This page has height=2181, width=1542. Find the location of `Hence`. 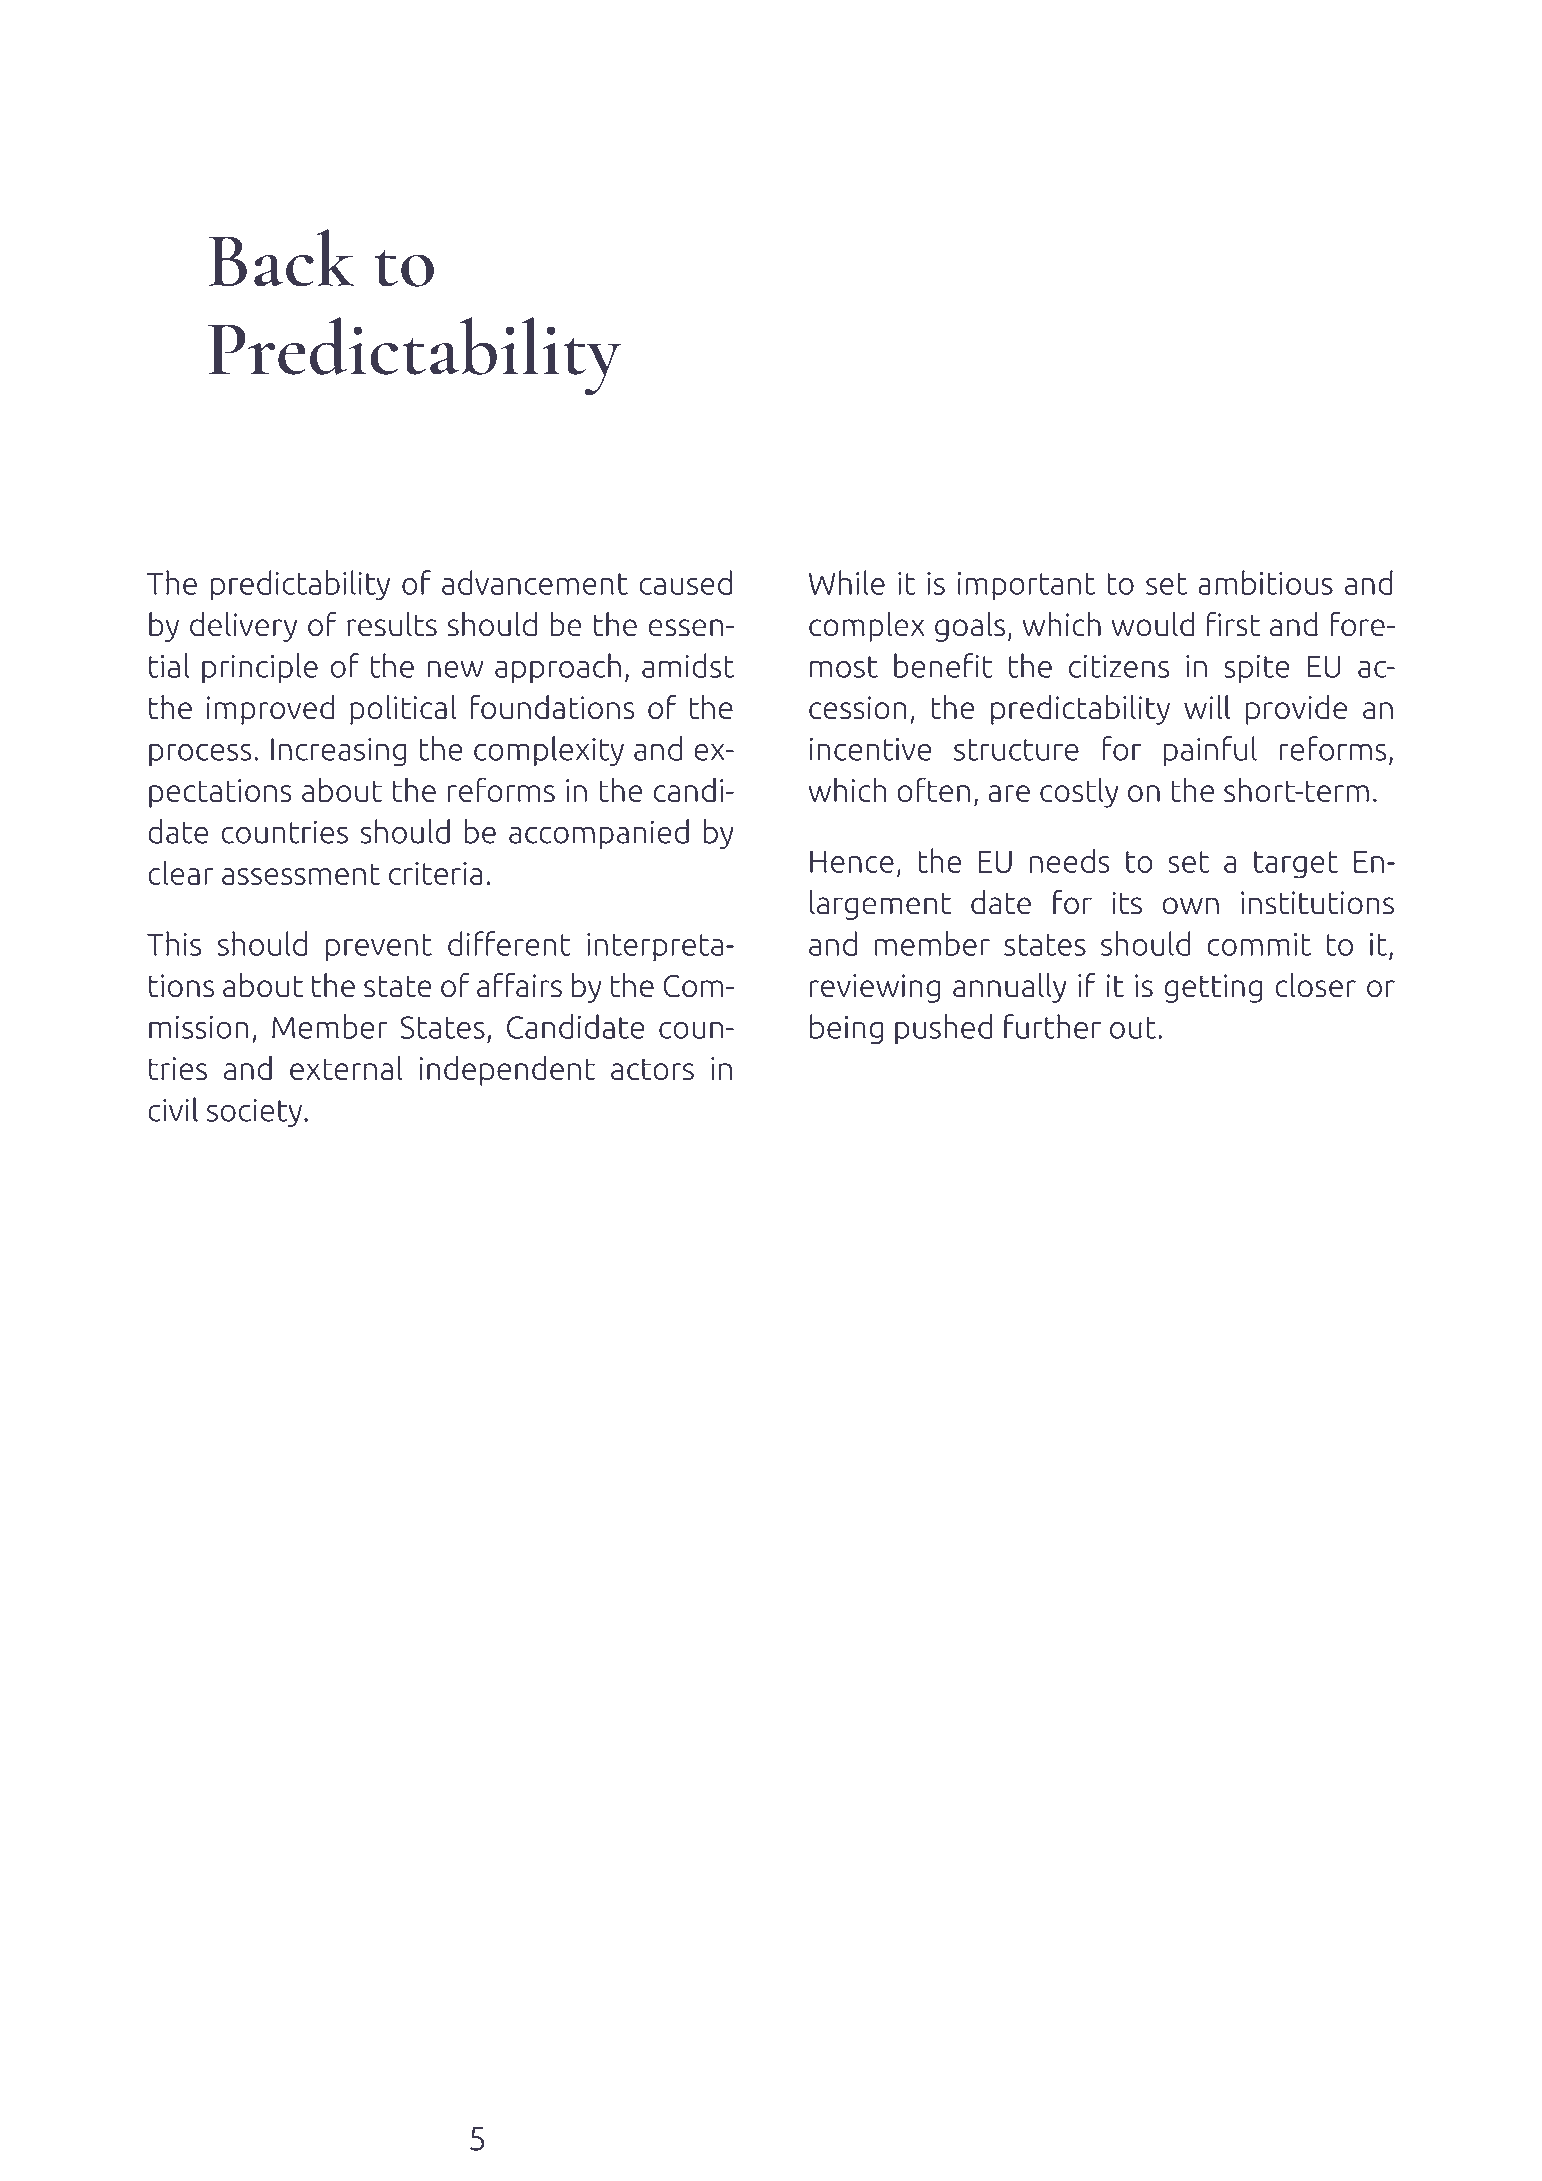

Hence is located at coordinates (852, 862).
